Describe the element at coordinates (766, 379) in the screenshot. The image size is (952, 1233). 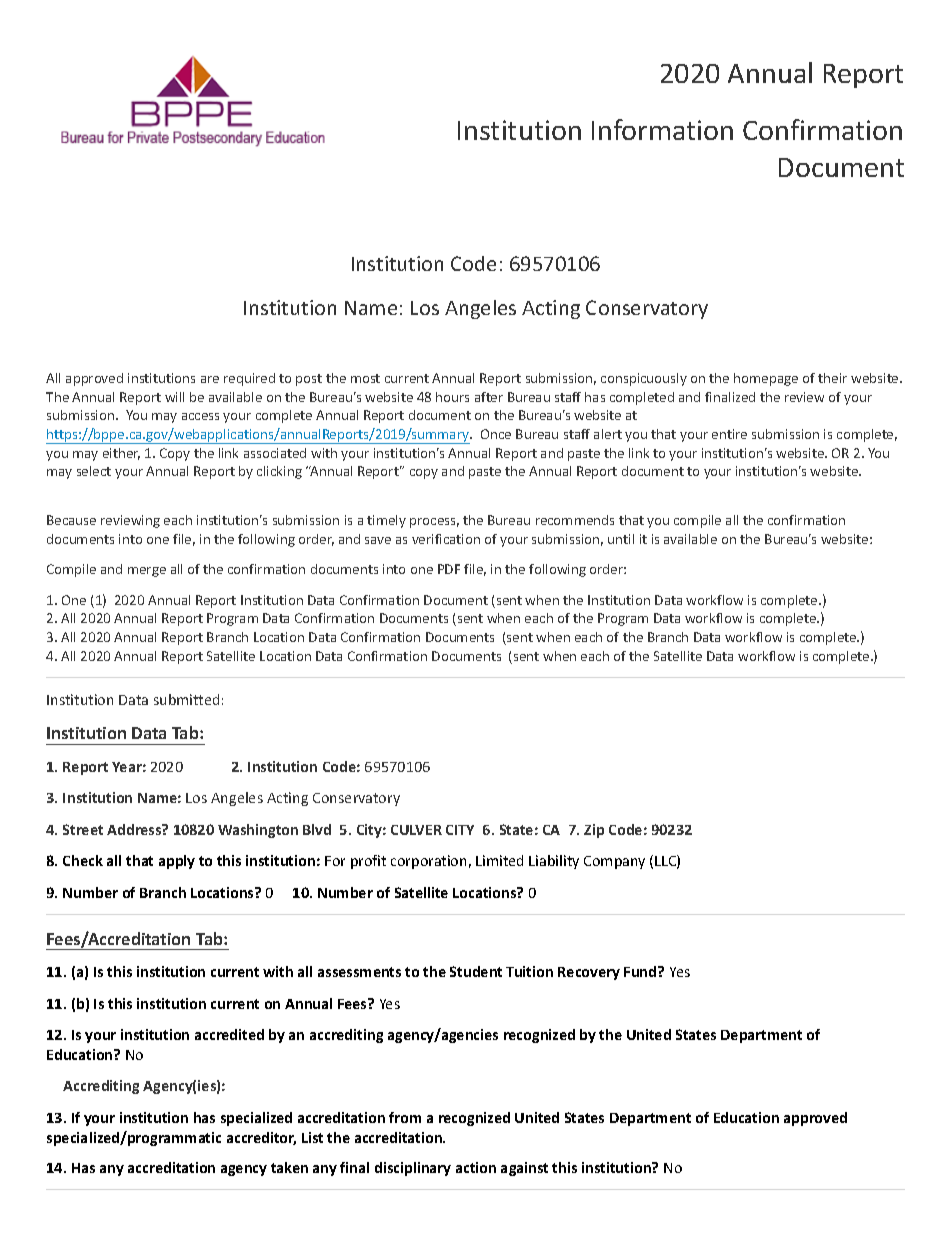
I see `homepage` at that location.
